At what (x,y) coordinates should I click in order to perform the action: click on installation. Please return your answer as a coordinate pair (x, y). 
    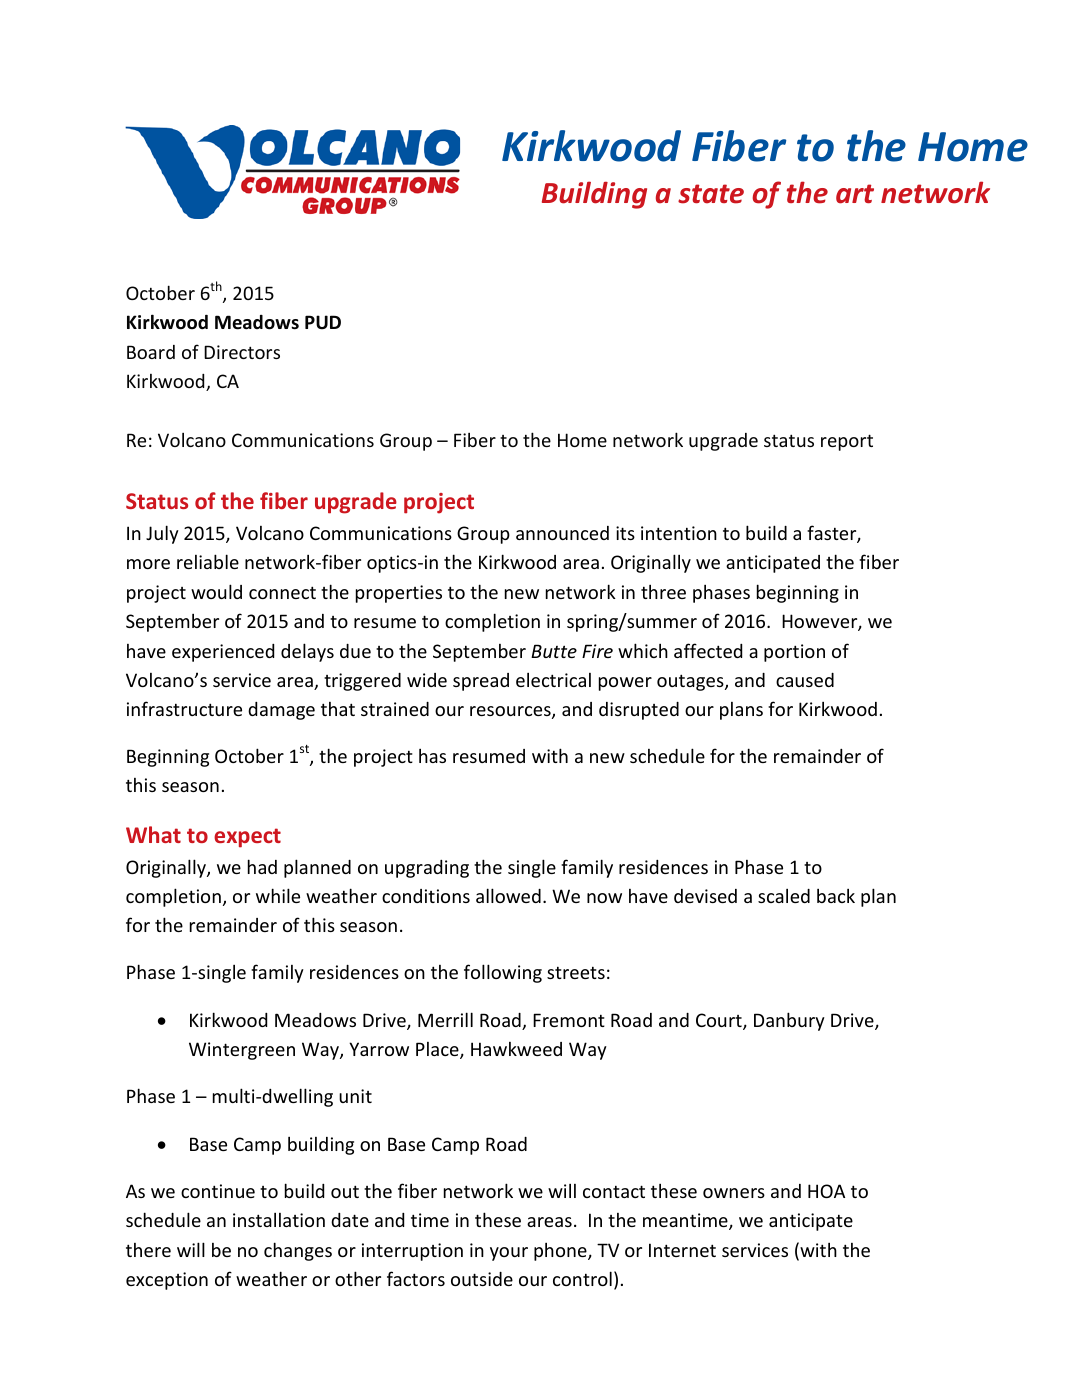
    Looking at the image, I should click on (279, 1220).
